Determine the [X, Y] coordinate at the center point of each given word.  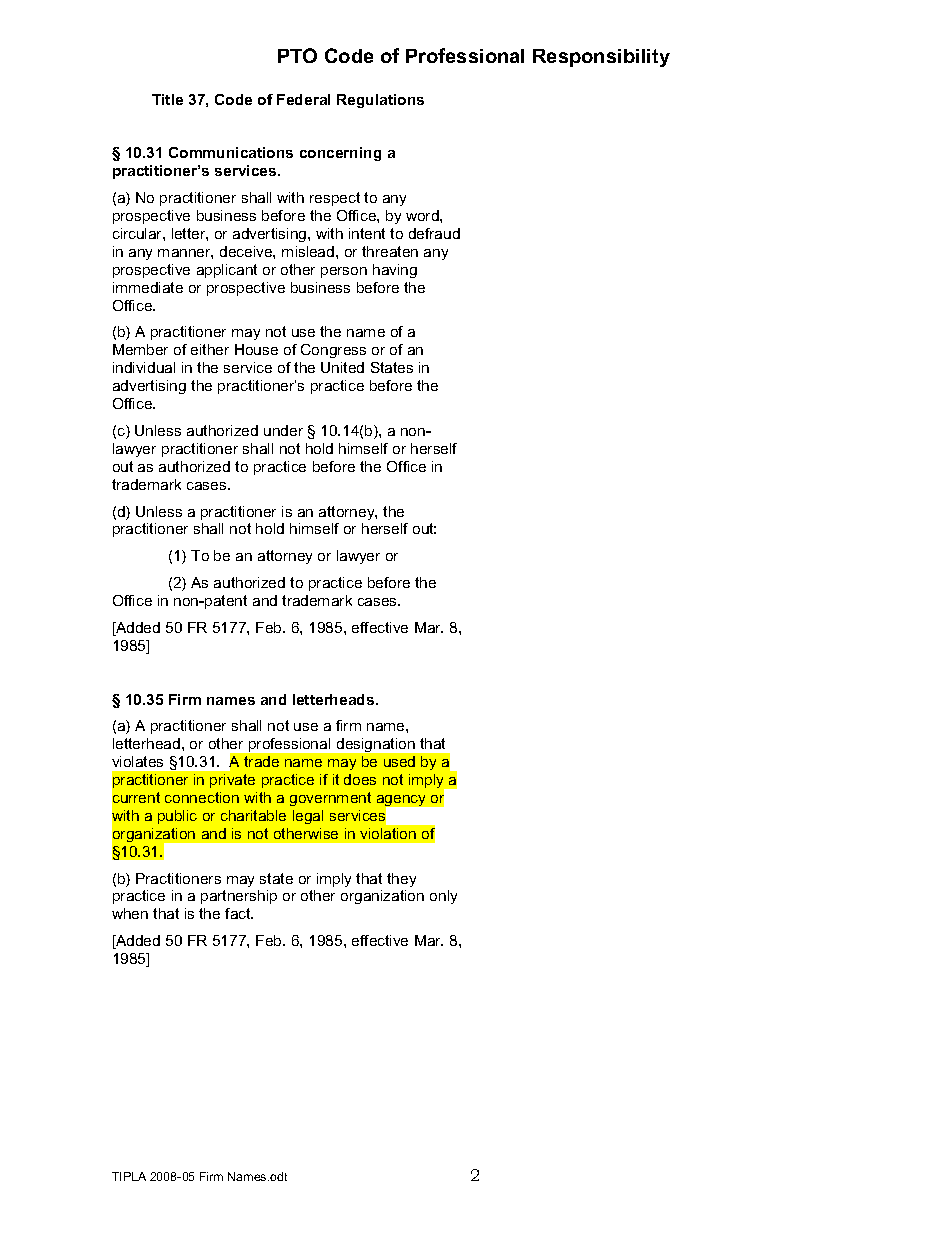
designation [376, 745]
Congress [333, 351]
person [344, 272]
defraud [434, 233]
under [283, 430]
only [443, 897]
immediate [148, 287]
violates [137, 761]
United [342, 367]
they [401, 880]
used [399, 761]
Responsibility [601, 58]
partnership [239, 897]
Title [167, 99]
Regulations [380, 101]
